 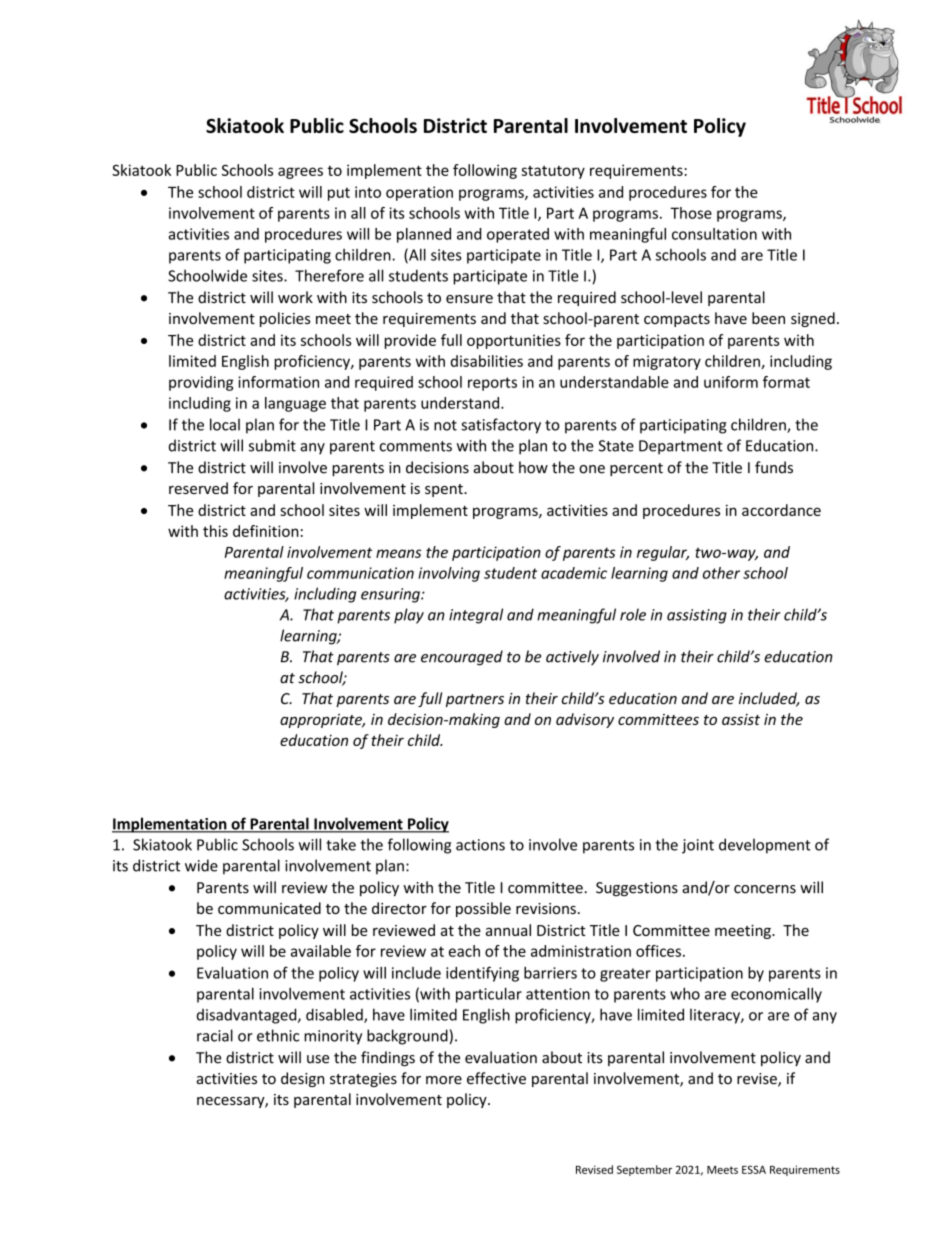 What do you see at coordinates (518, 235) in the screenshot?
I see `operated` at bounding box center [518, 235].
